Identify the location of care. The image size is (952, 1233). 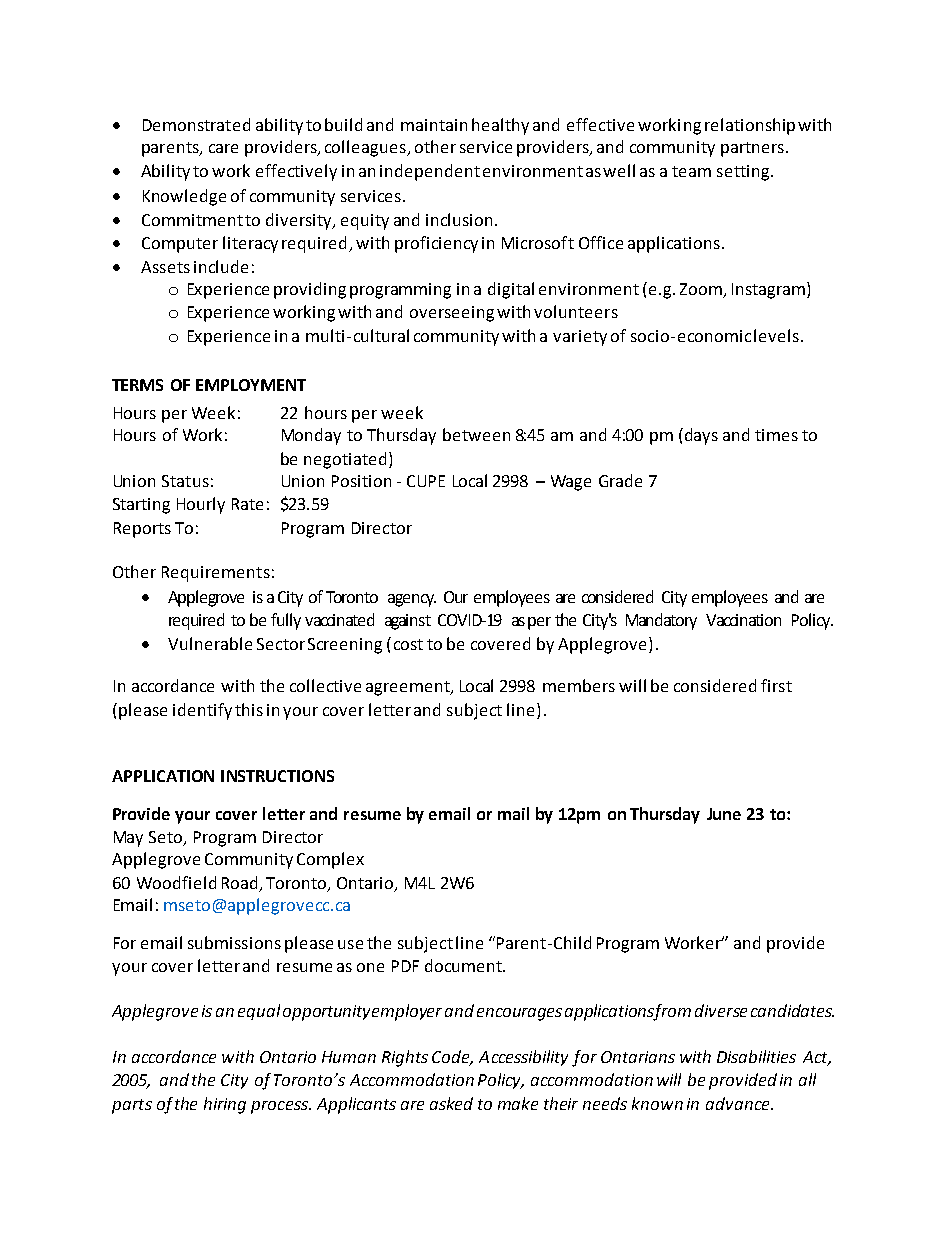
(223, 148).
